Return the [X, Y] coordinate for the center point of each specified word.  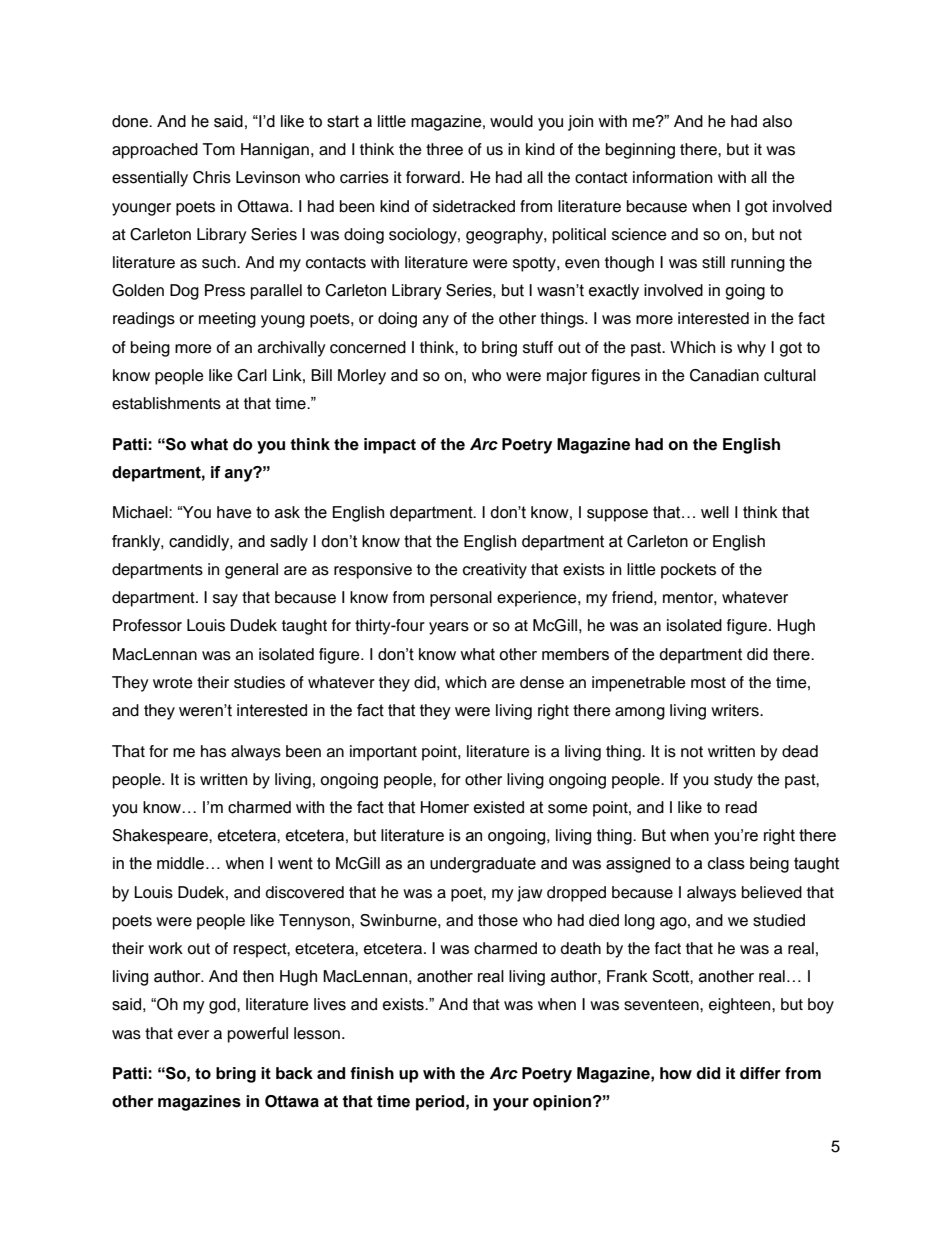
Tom [219, 149]
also [777, 121]
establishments [166, 403]
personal [461, 599]
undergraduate [483, 865]
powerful [258, 1035]
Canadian [724, 375]
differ [760, 1073]
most [708, 683]
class [726, 863]
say [225, 600]
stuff [538, 347]
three [444, 149]
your [511, 1104]
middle [182, 863]
